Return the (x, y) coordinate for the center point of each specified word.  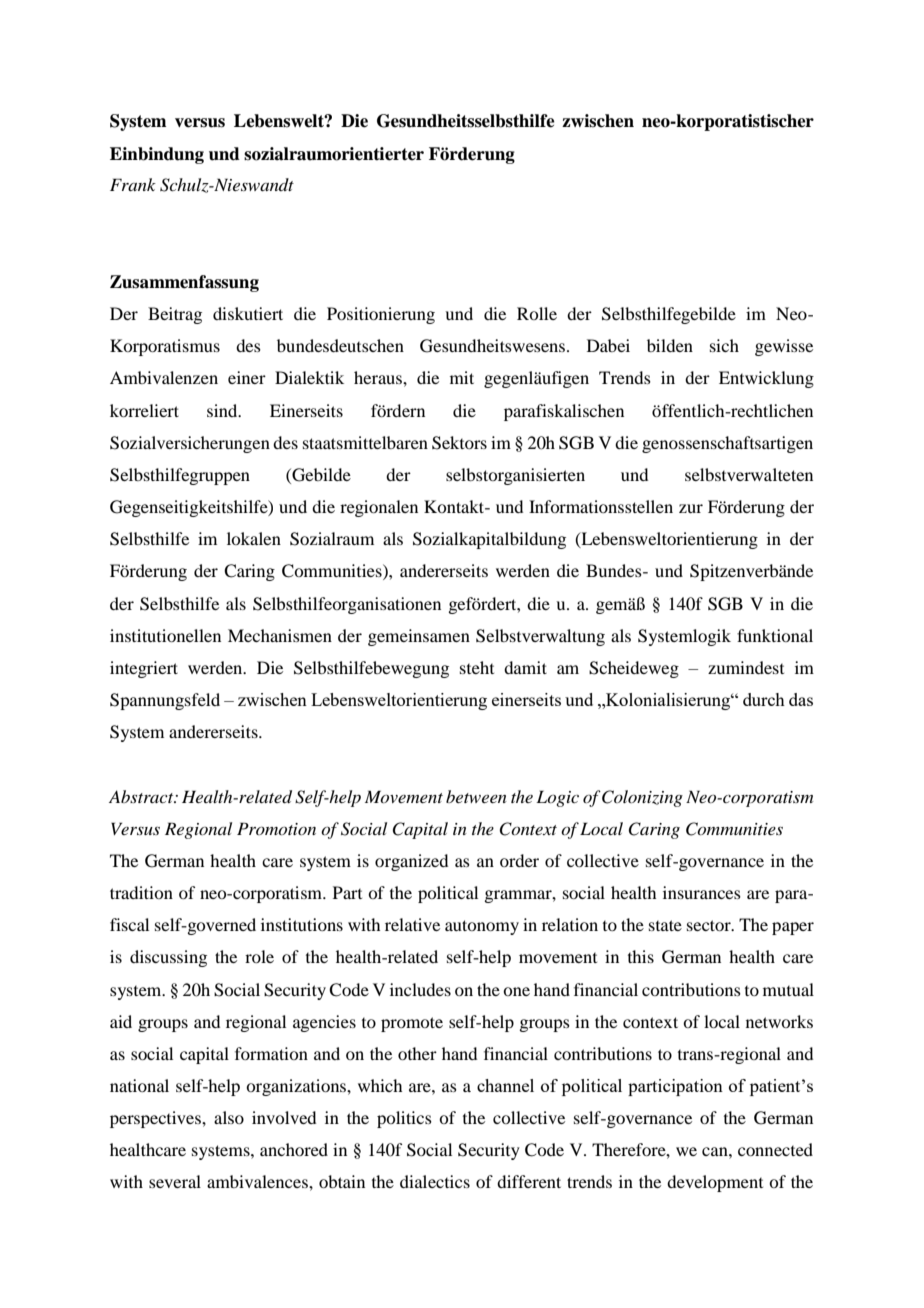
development (715, 1183)
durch (764, 699)
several (175, 1181)
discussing (168, 958)
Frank (133, 184)
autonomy (482, 927)
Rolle (537, 313)
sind (223, 410)
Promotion (276, 828)
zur (691, 508)
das (801, 699)
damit (525, 667)
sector (710, 925)
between (476, 796)
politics (404, 1119)
